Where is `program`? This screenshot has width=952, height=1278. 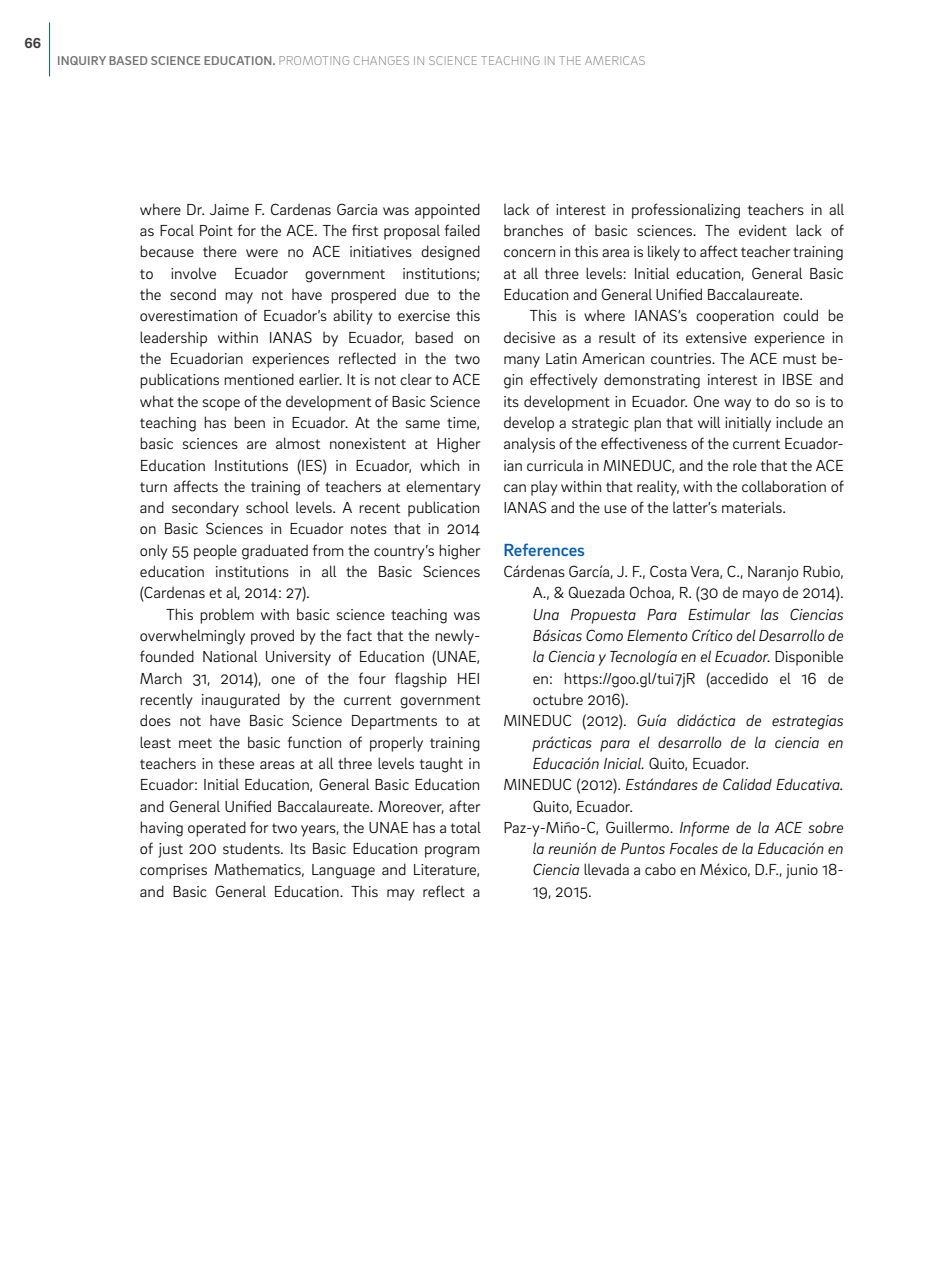 program is located at coordinates (452, 852).
